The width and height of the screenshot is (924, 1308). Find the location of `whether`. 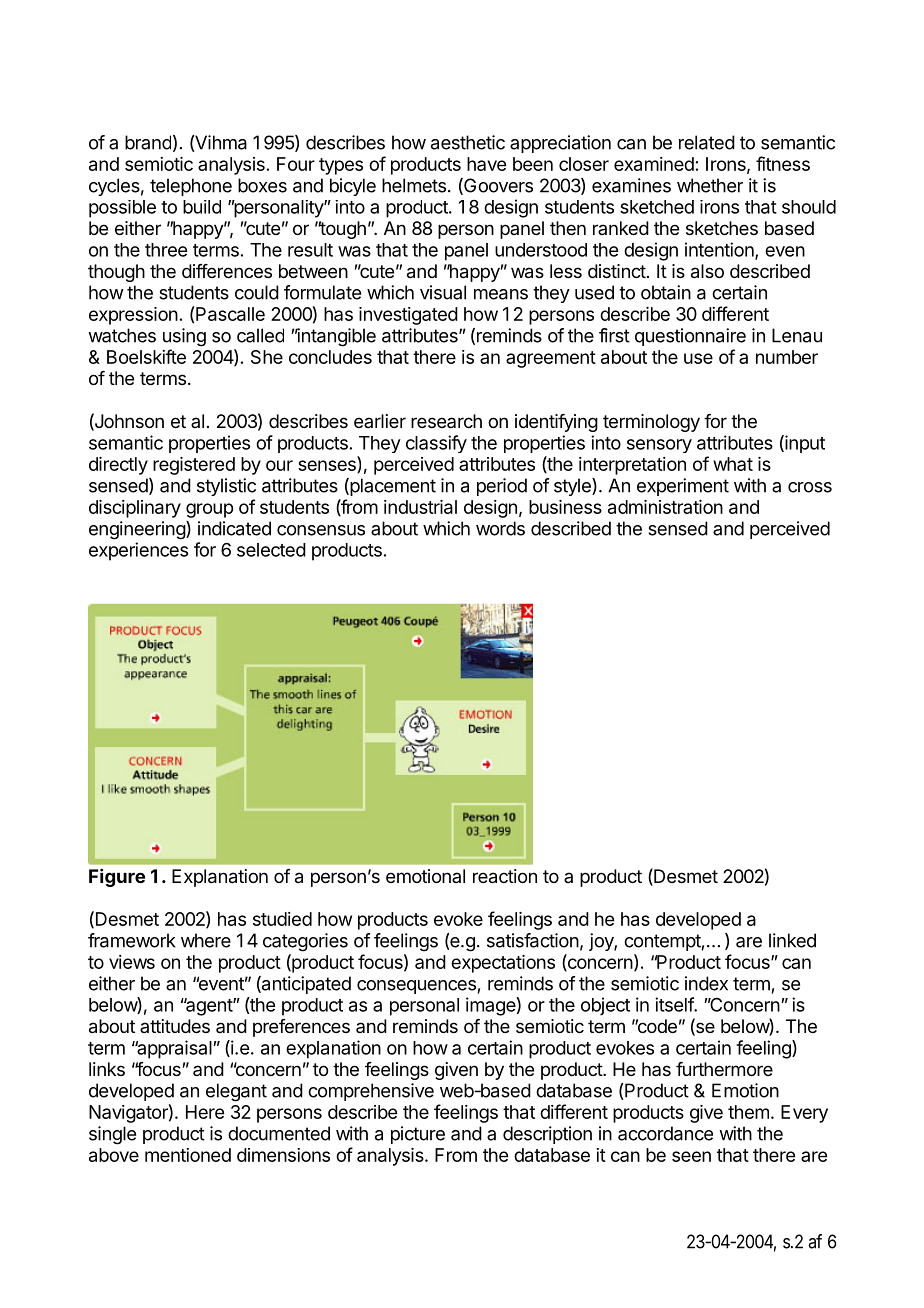

whether is located at coordinates (710, 185).
